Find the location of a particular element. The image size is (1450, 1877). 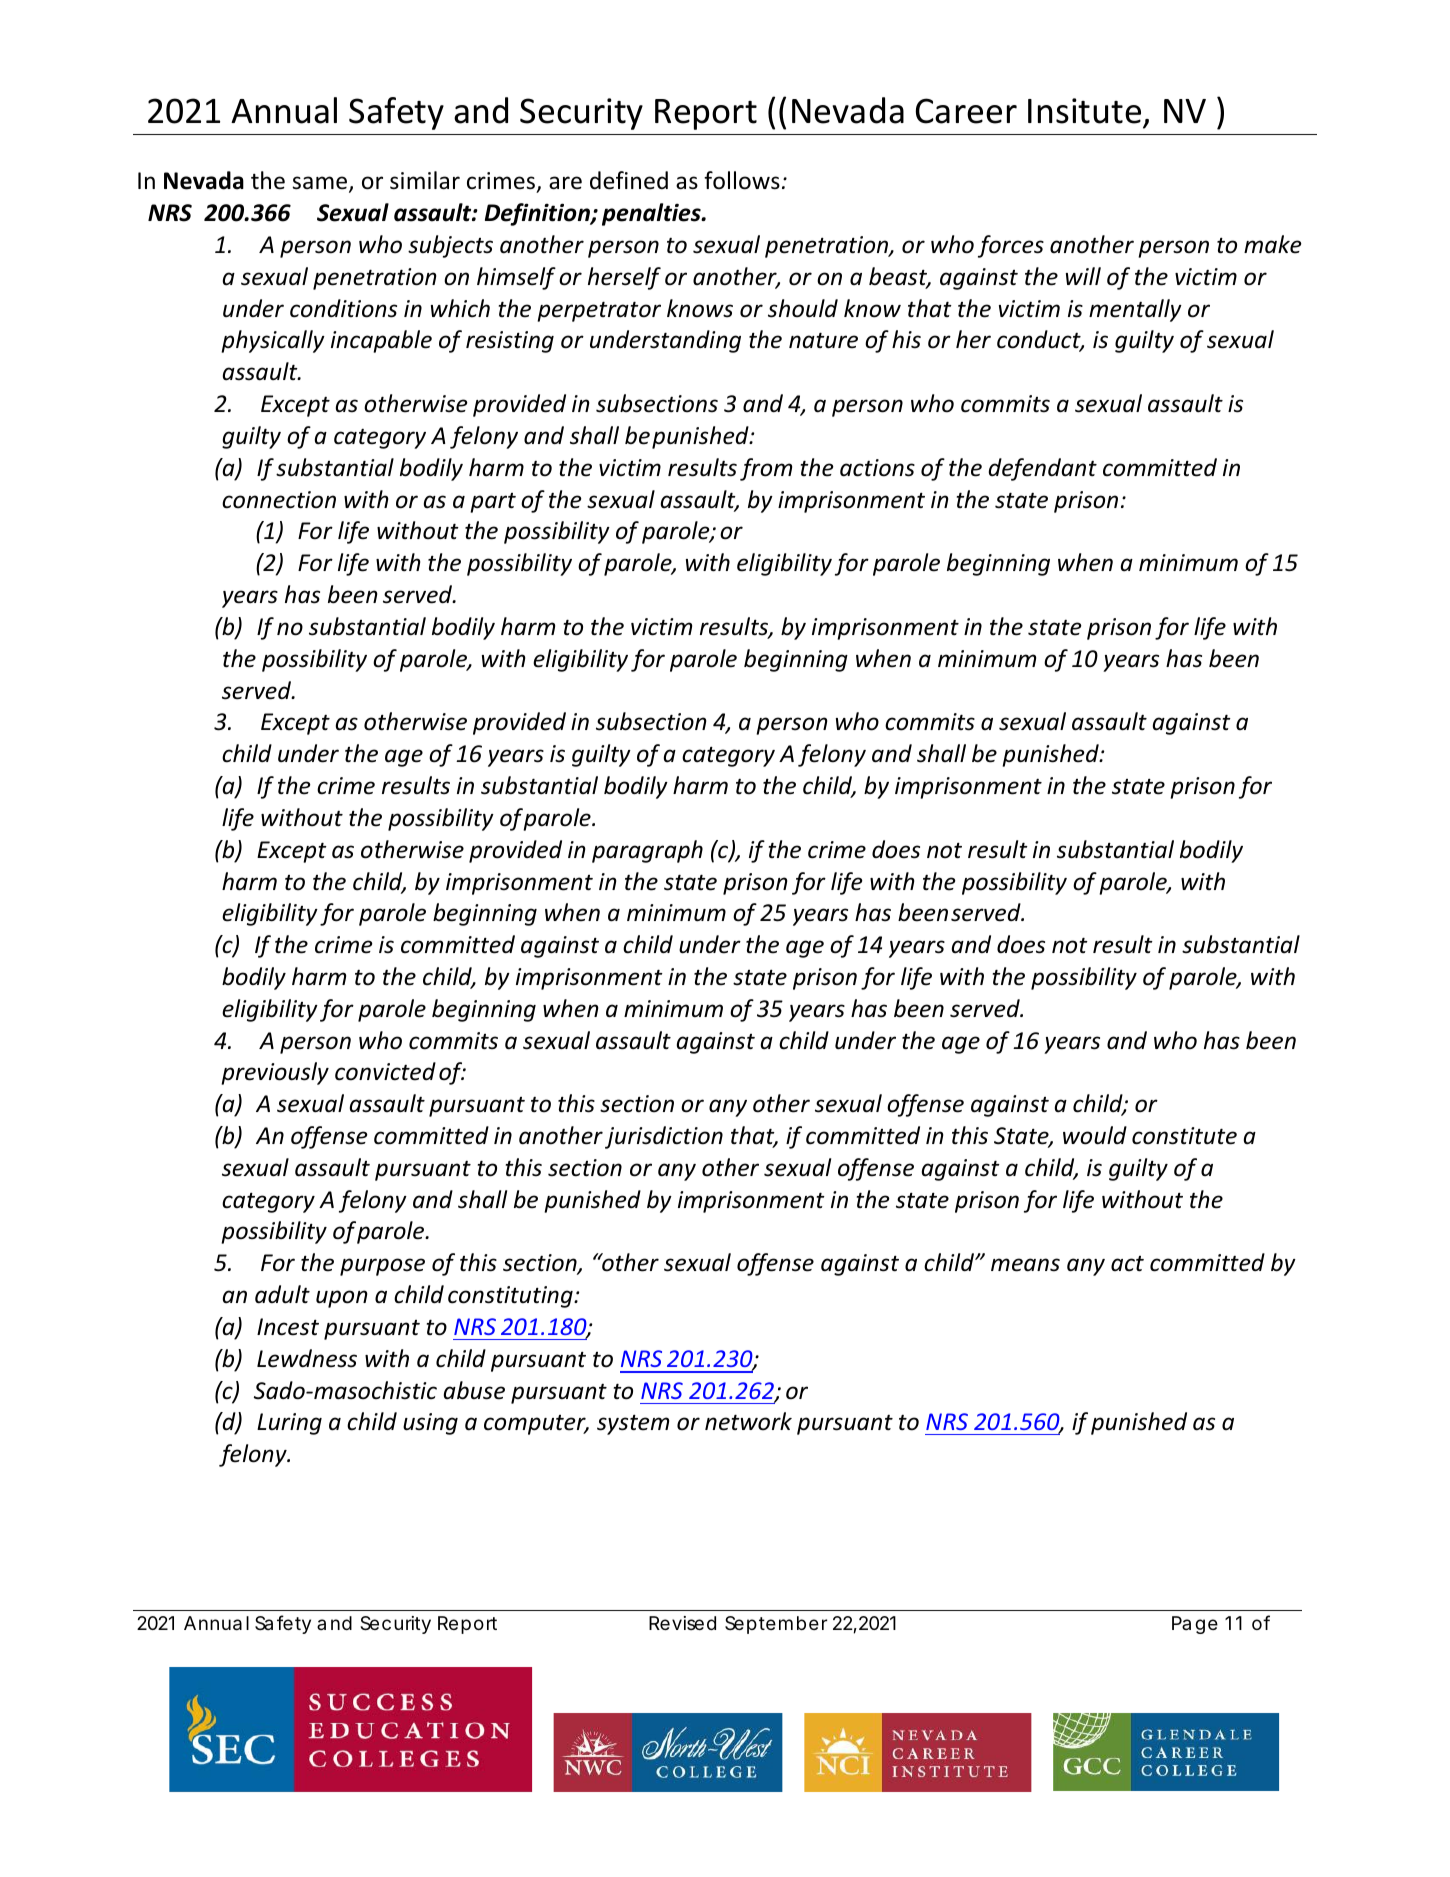

defendant is located at coordinates (1042, 469).
